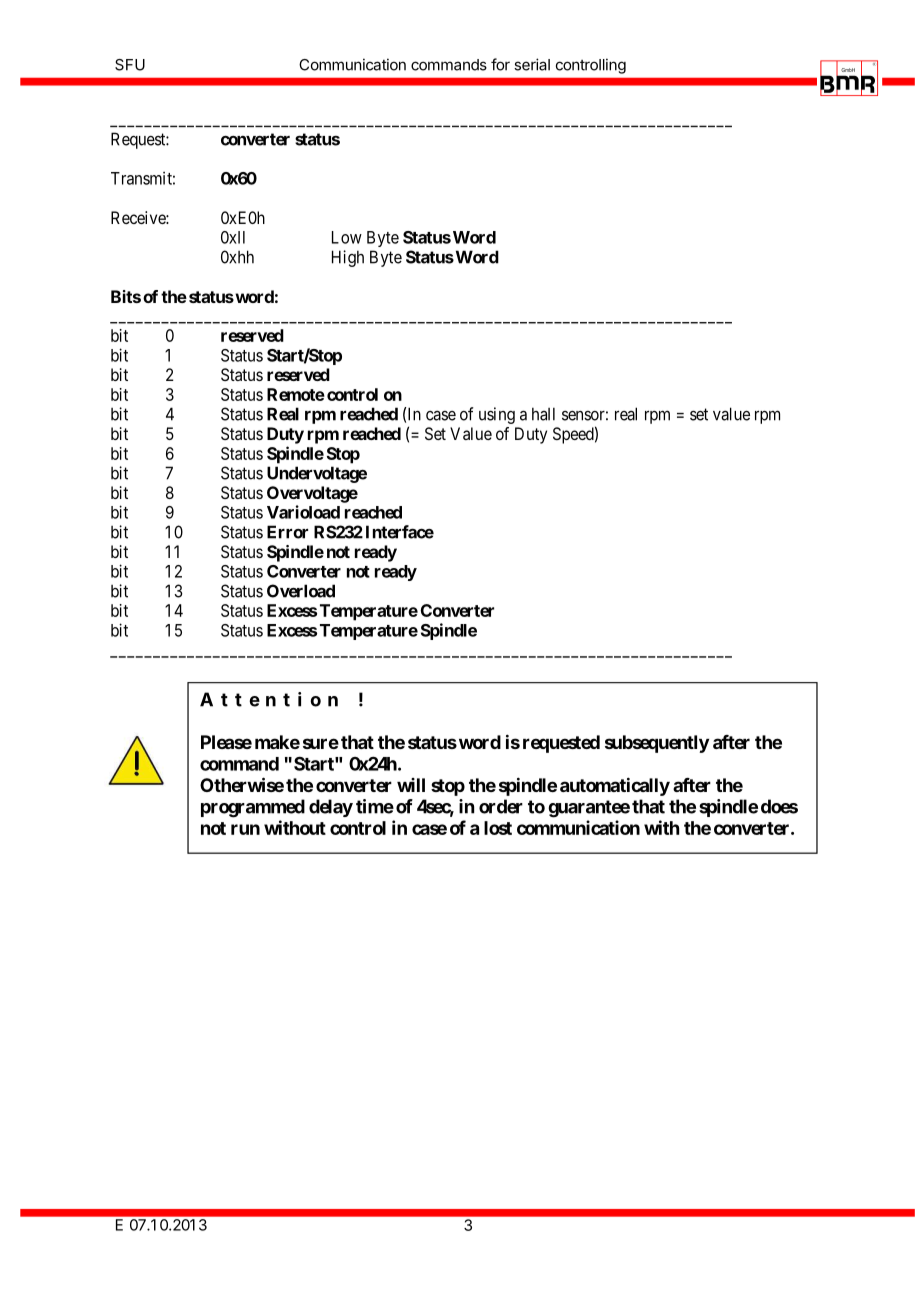 This screenshot has width=924, height=1308. What do you see at coordinates (543, 414) in the screenshot?
I see `hall` at bounding box center [543, 414].
